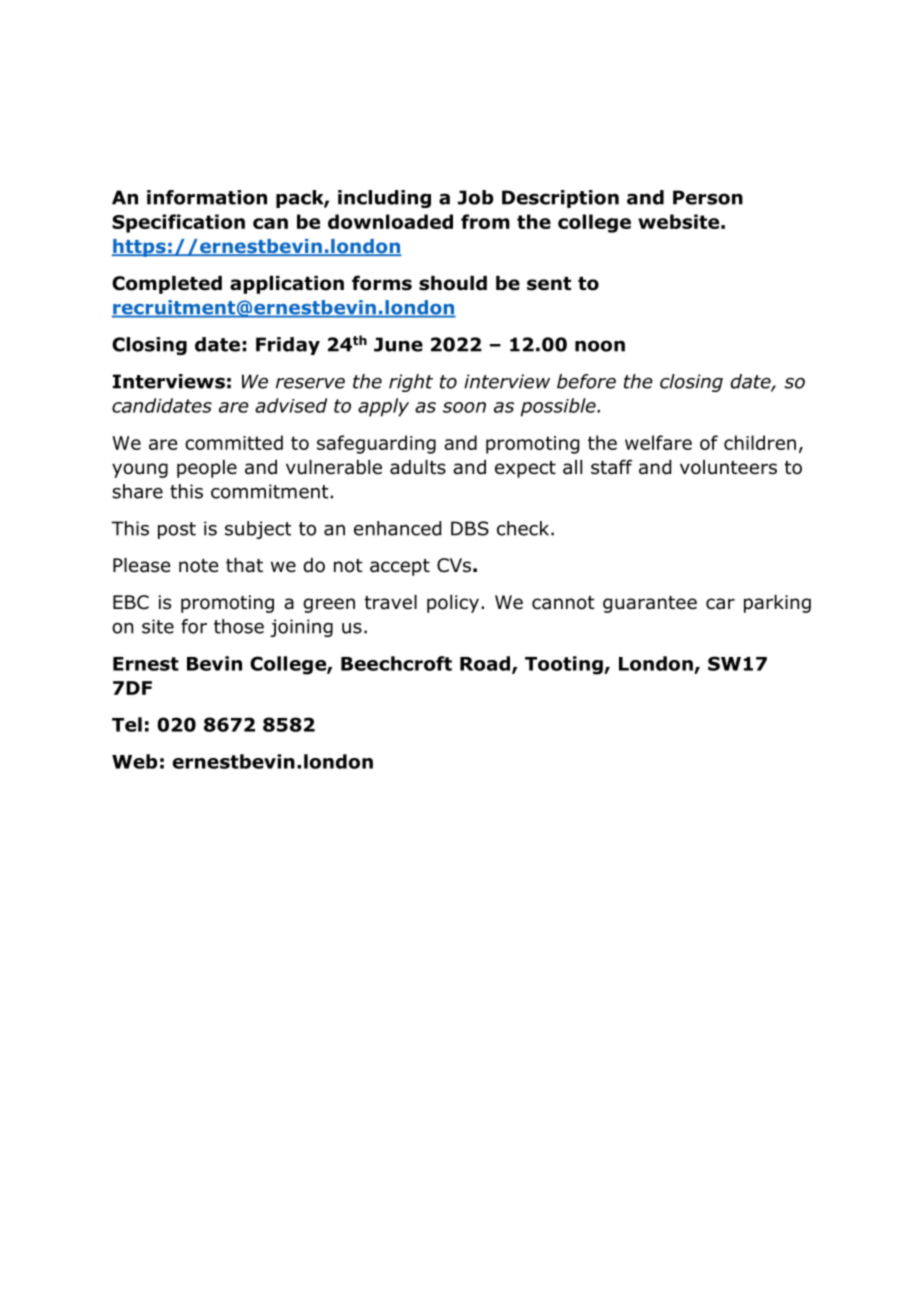 Image resolution: width=924 pixels, height=1308 pixels. Describe the element at coordinates (207, 469) in the document. I see `people` at that location.
